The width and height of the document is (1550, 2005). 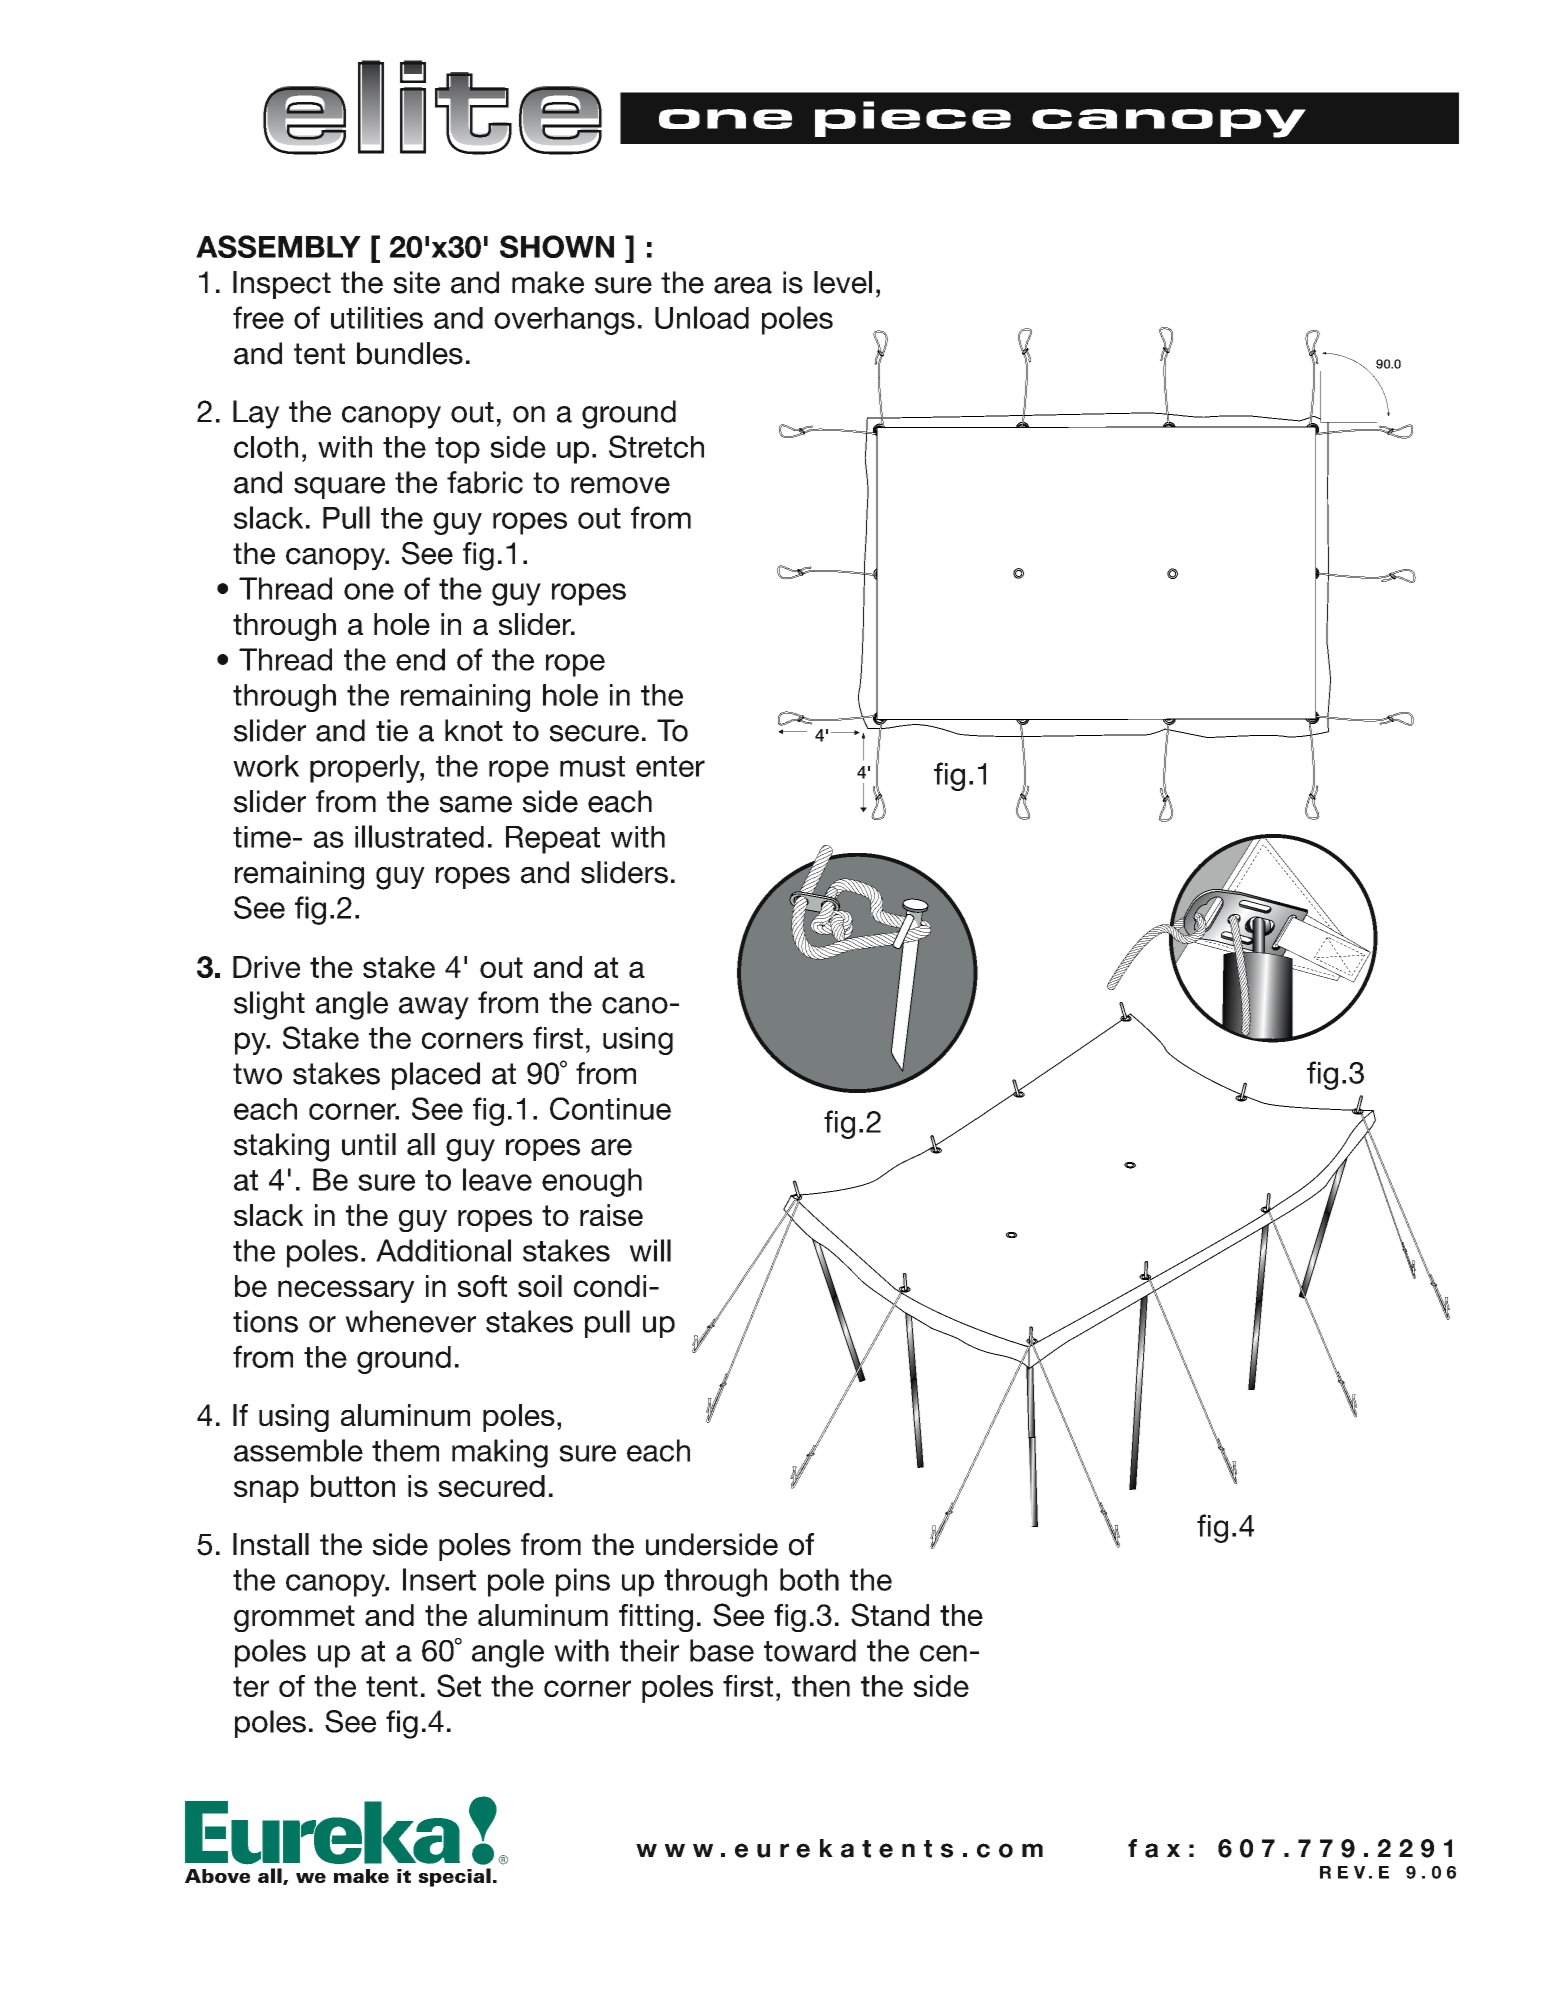 What do you see at coordinates (843, 282) in the document?
I see `level` at bounding box center [843, 282].
